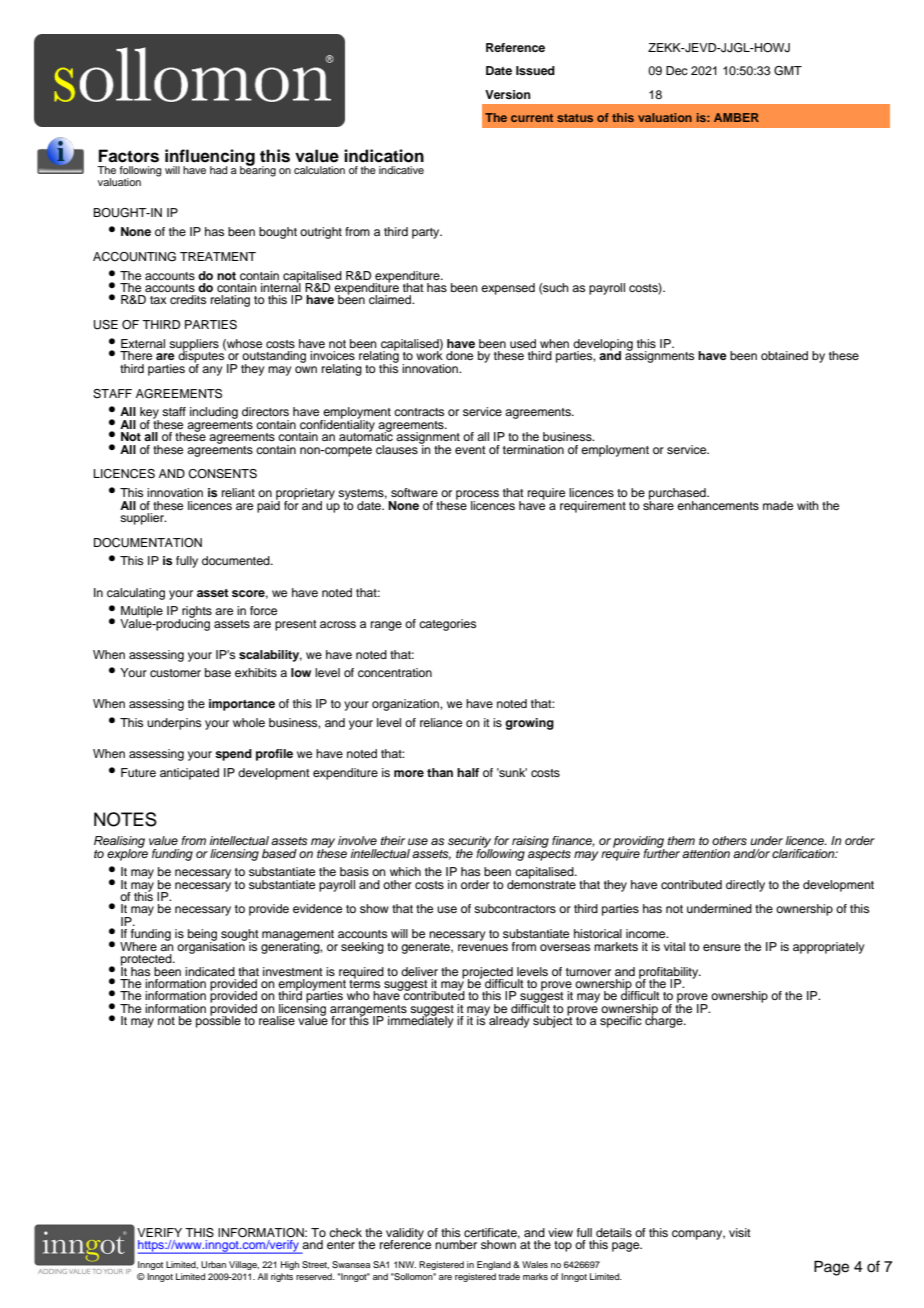 This page has width=924, height=1308. I want to click on had, so click(219, 170).
